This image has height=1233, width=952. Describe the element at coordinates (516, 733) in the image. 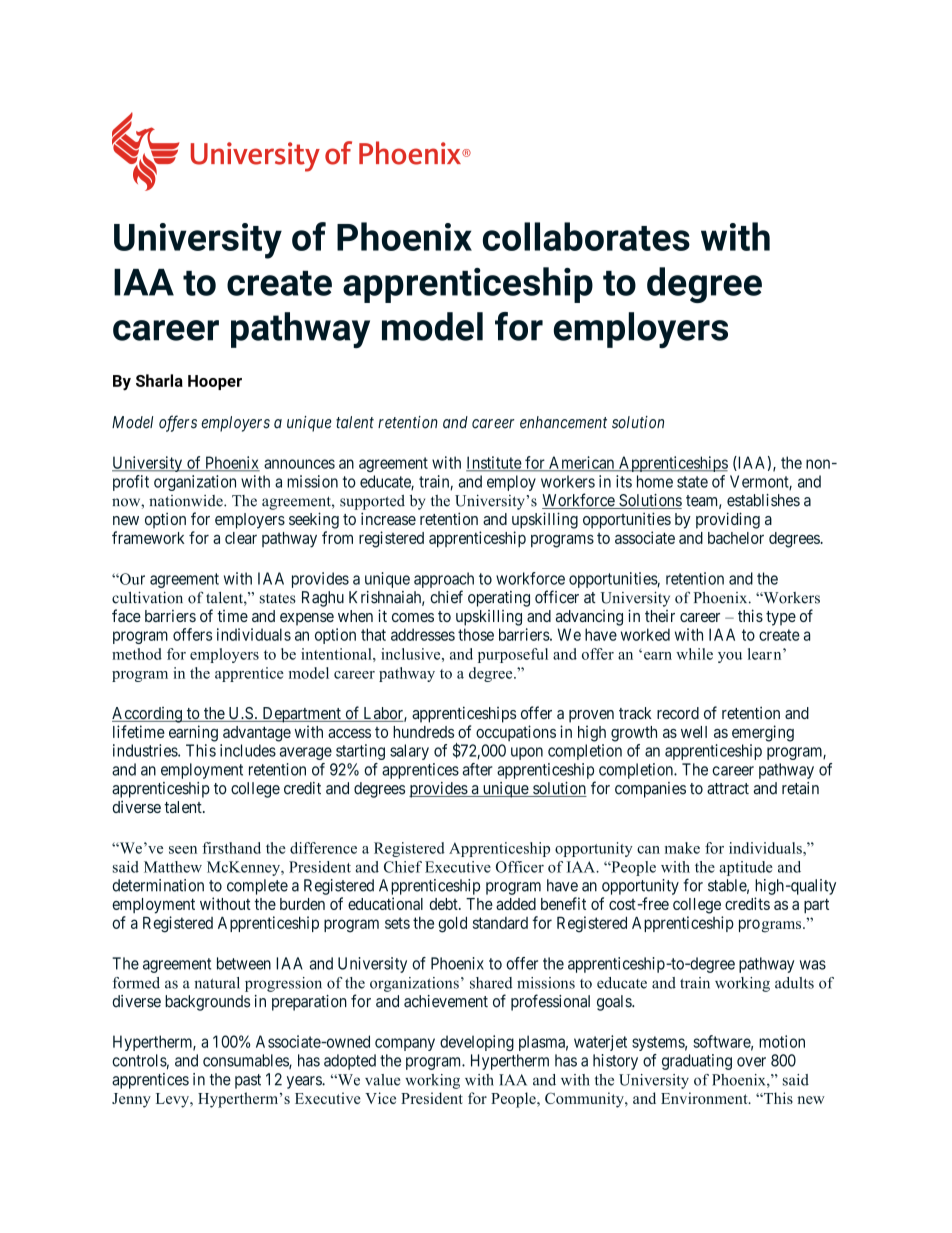

I see `occupations` at that location.
